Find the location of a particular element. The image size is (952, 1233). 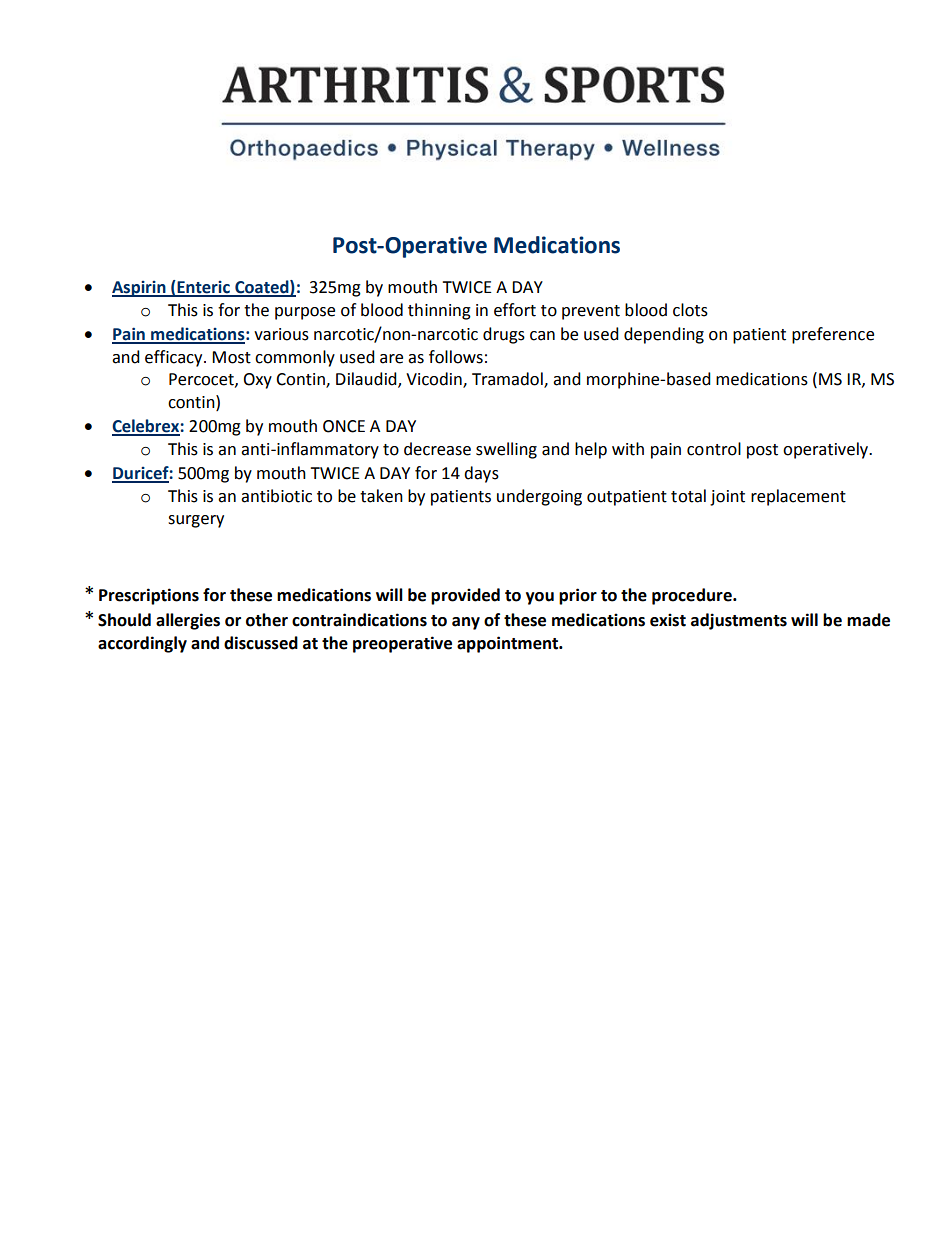

undergoing is located at coordinates (539, 497).
